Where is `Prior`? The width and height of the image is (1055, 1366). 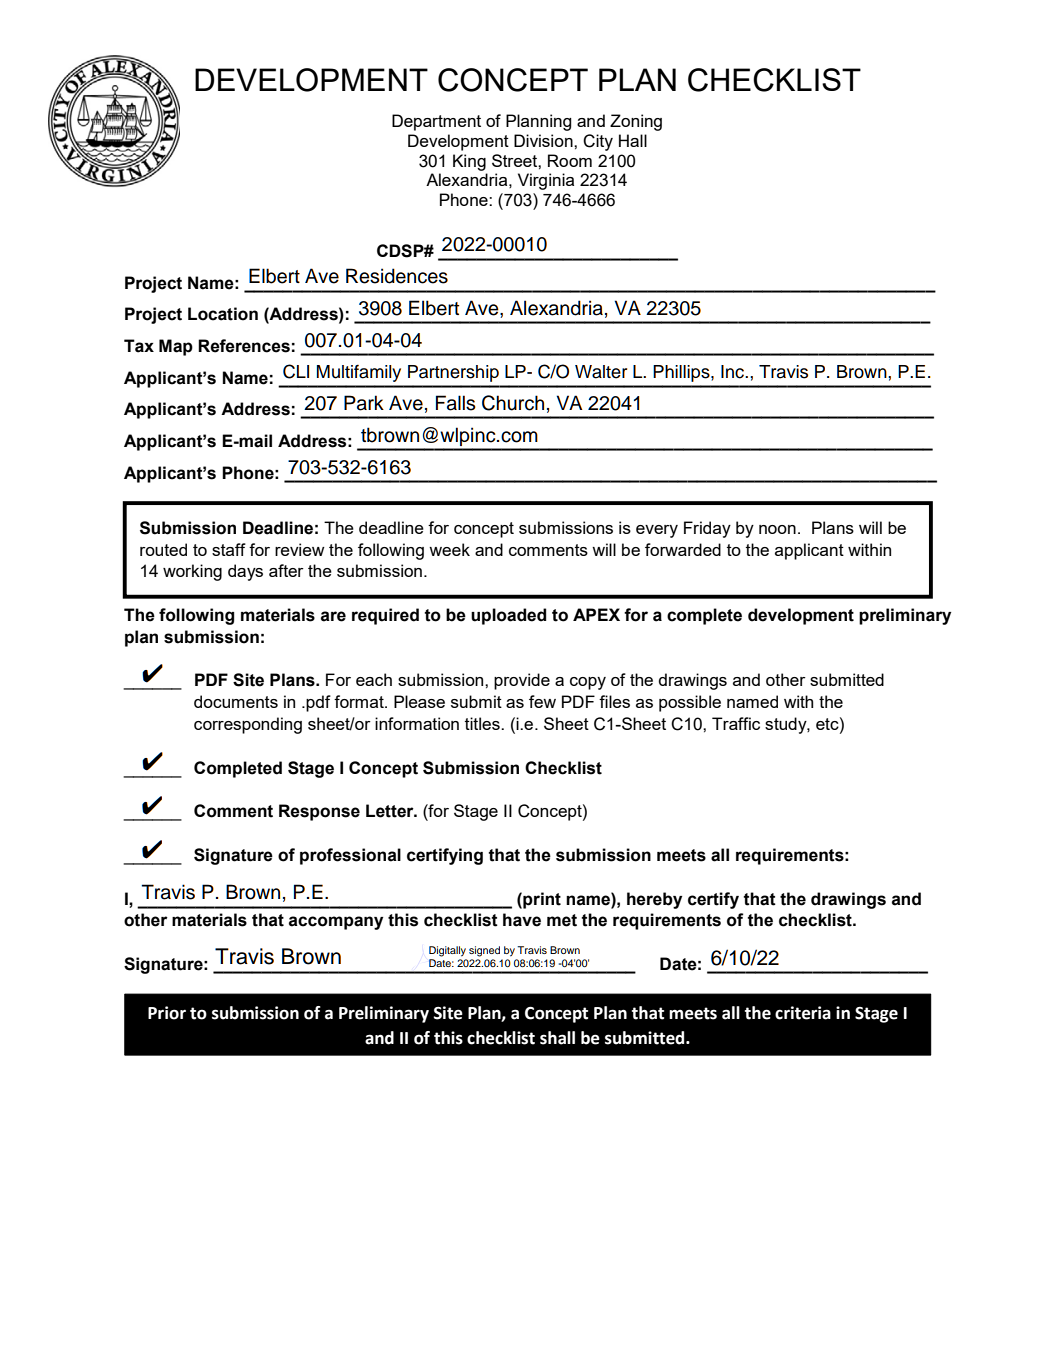 Prior is located at coordinates (167, 1013).
